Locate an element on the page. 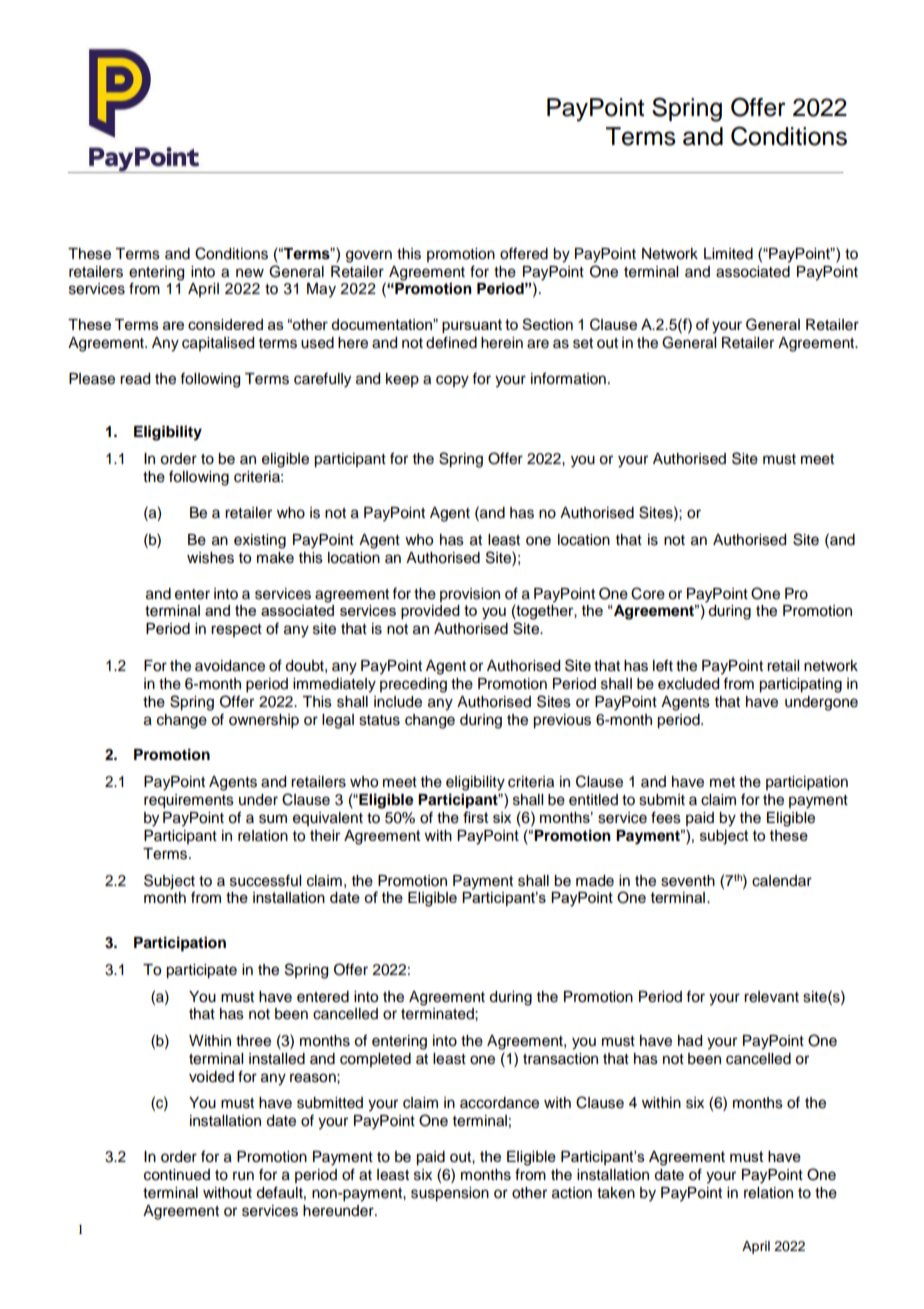 The width and height of the document is (924, 1309). excluded is located at coordinates (688, 684).
